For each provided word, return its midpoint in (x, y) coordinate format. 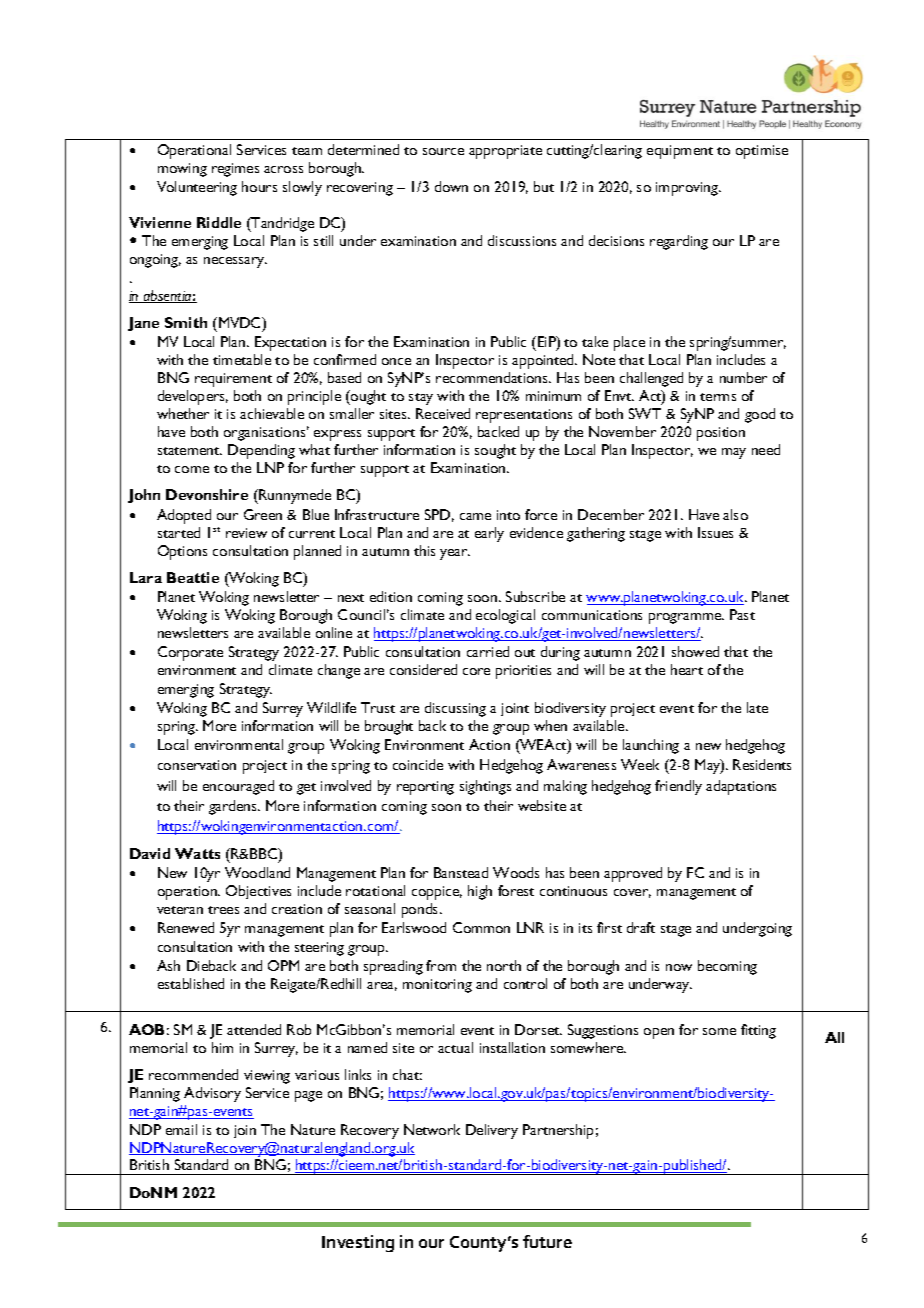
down (451, 186)
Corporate (190, 653)
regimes (235, 170)
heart (687, 669)
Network (432, 1129)
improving (688, 189)
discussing (455, 709)
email (181, 1129)
